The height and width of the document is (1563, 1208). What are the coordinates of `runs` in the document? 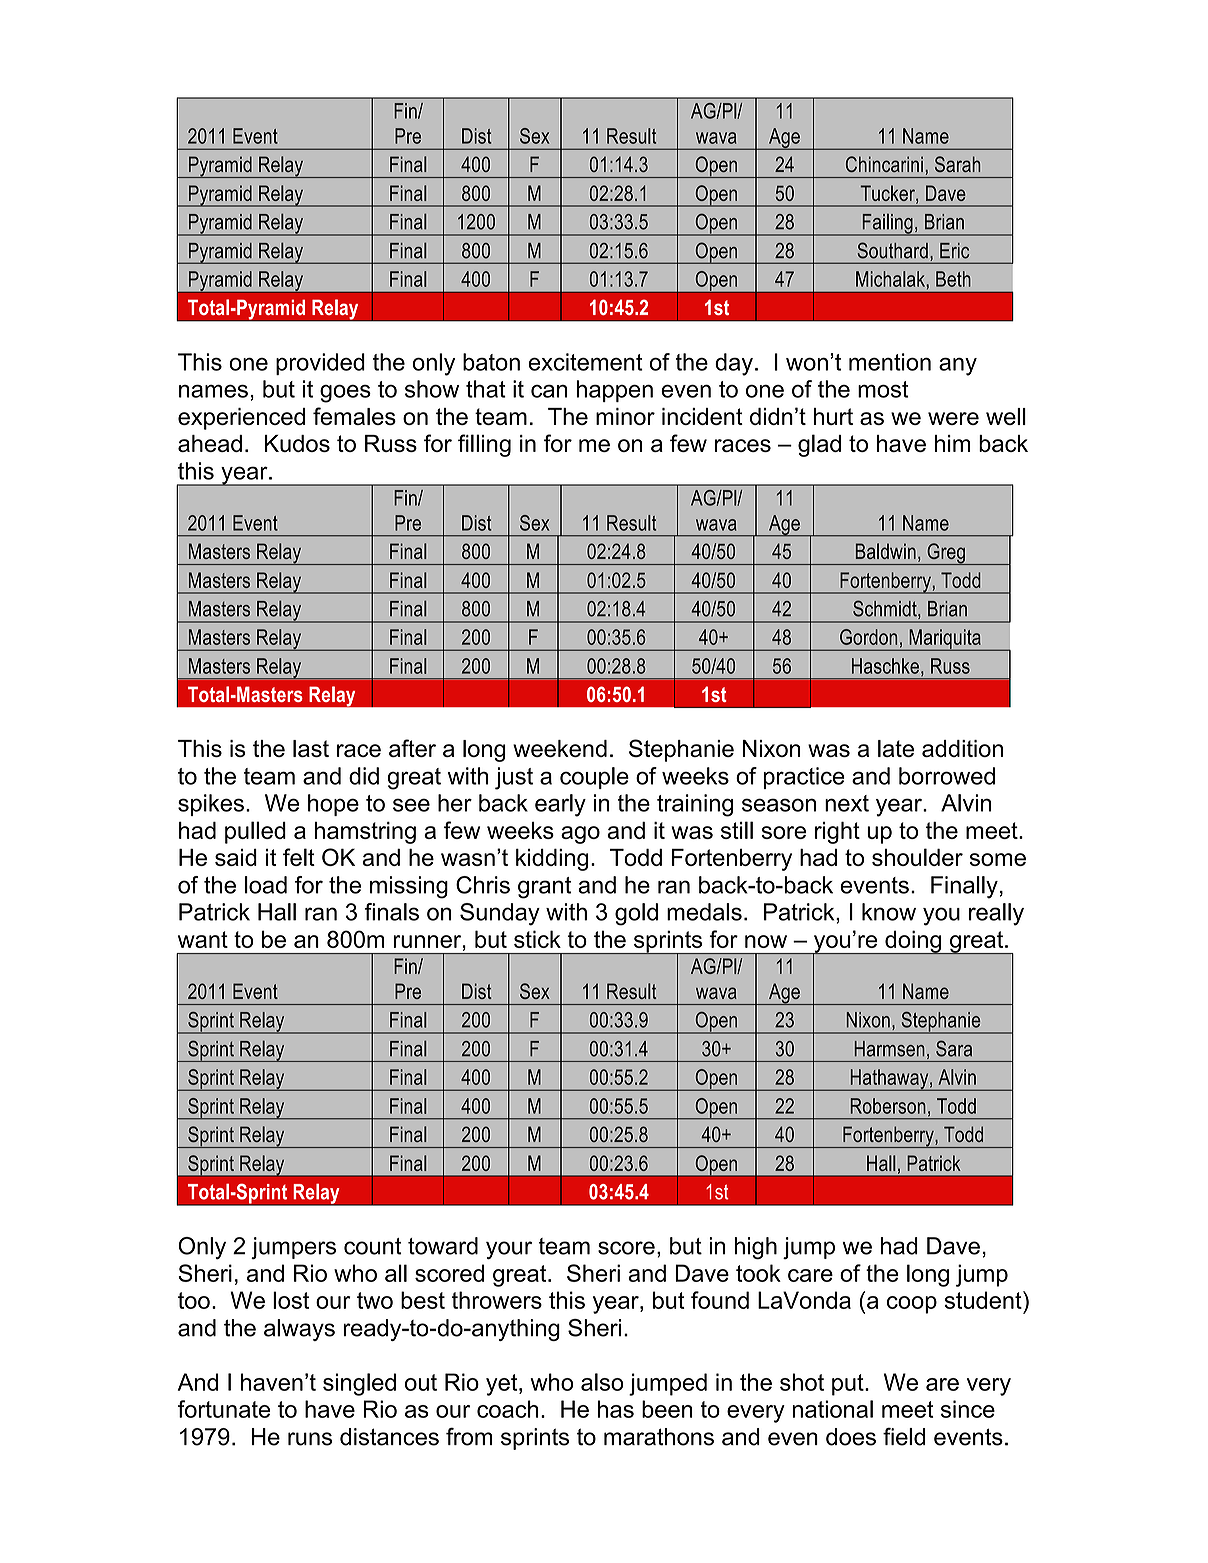 It's located at (310, 1439).
